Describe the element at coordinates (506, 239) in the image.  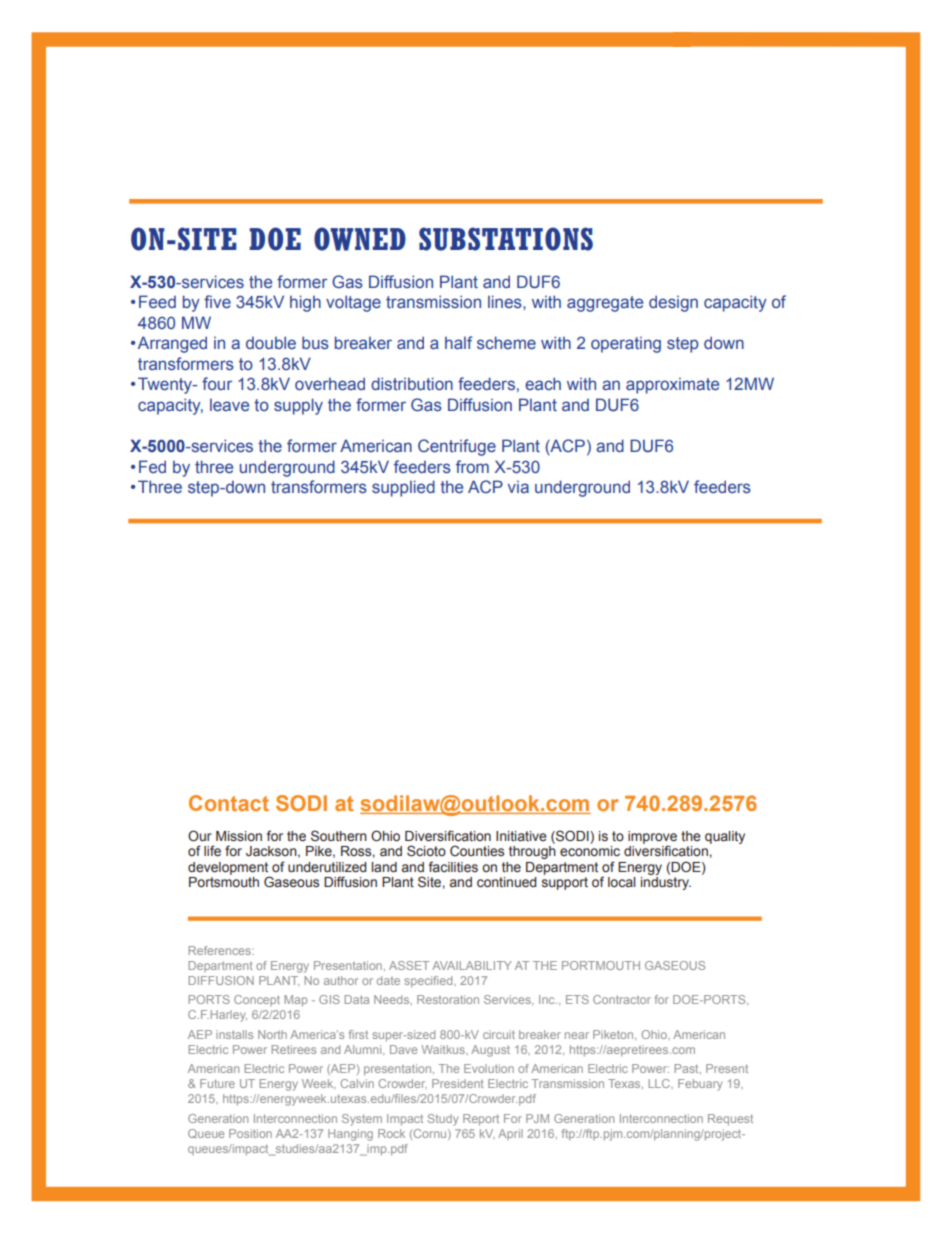
I see `SUBSTATIONS` at that location.
